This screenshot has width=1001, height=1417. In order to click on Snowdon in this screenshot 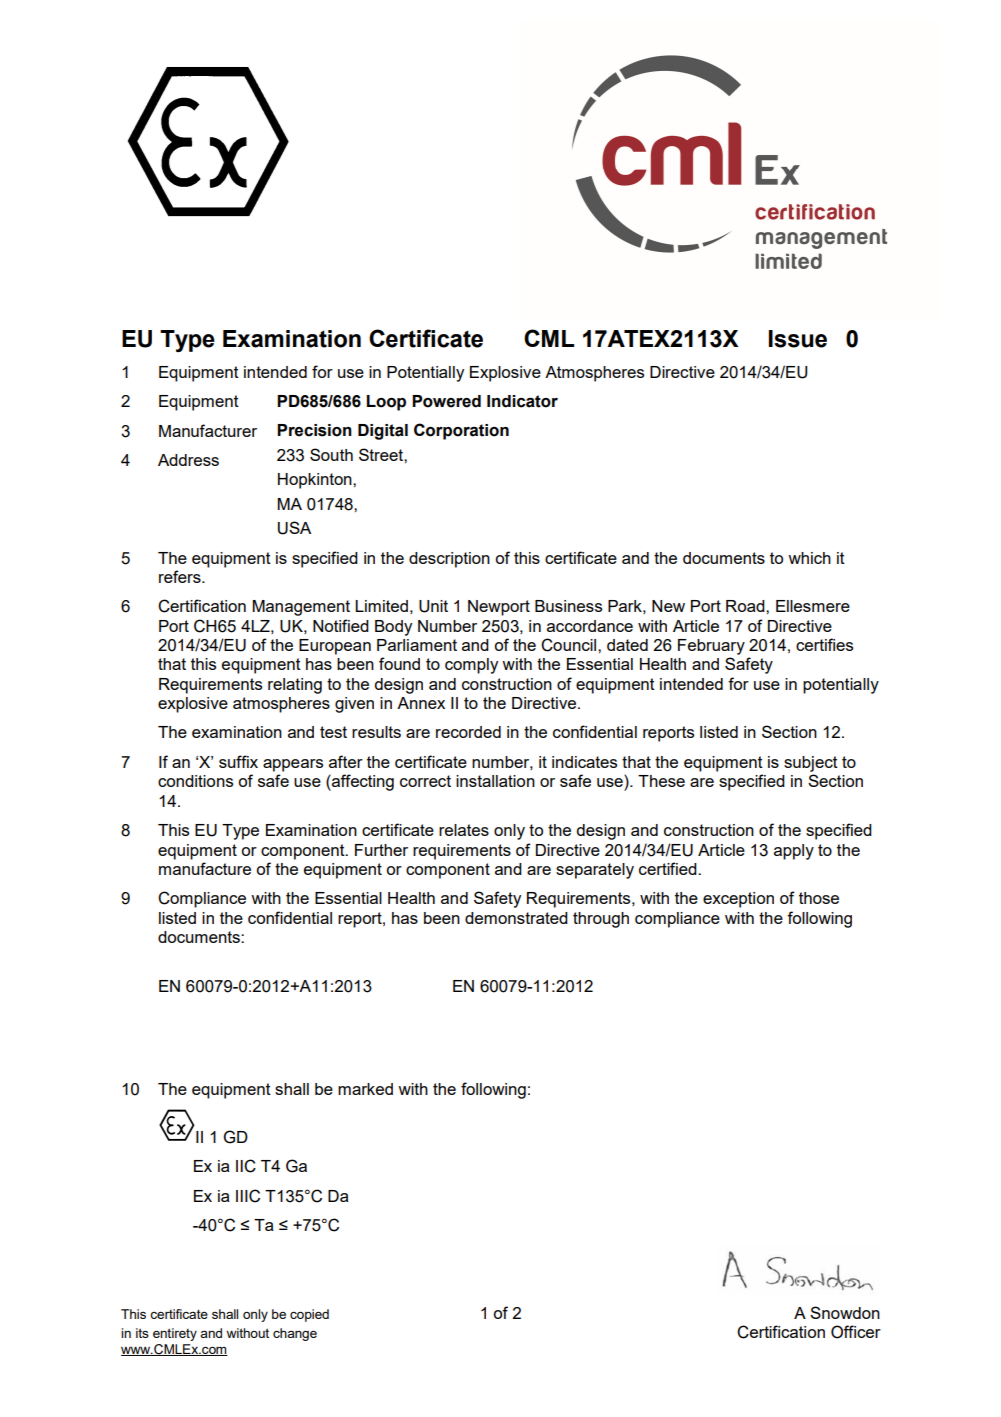, I will do `click(845, 1312)`.
